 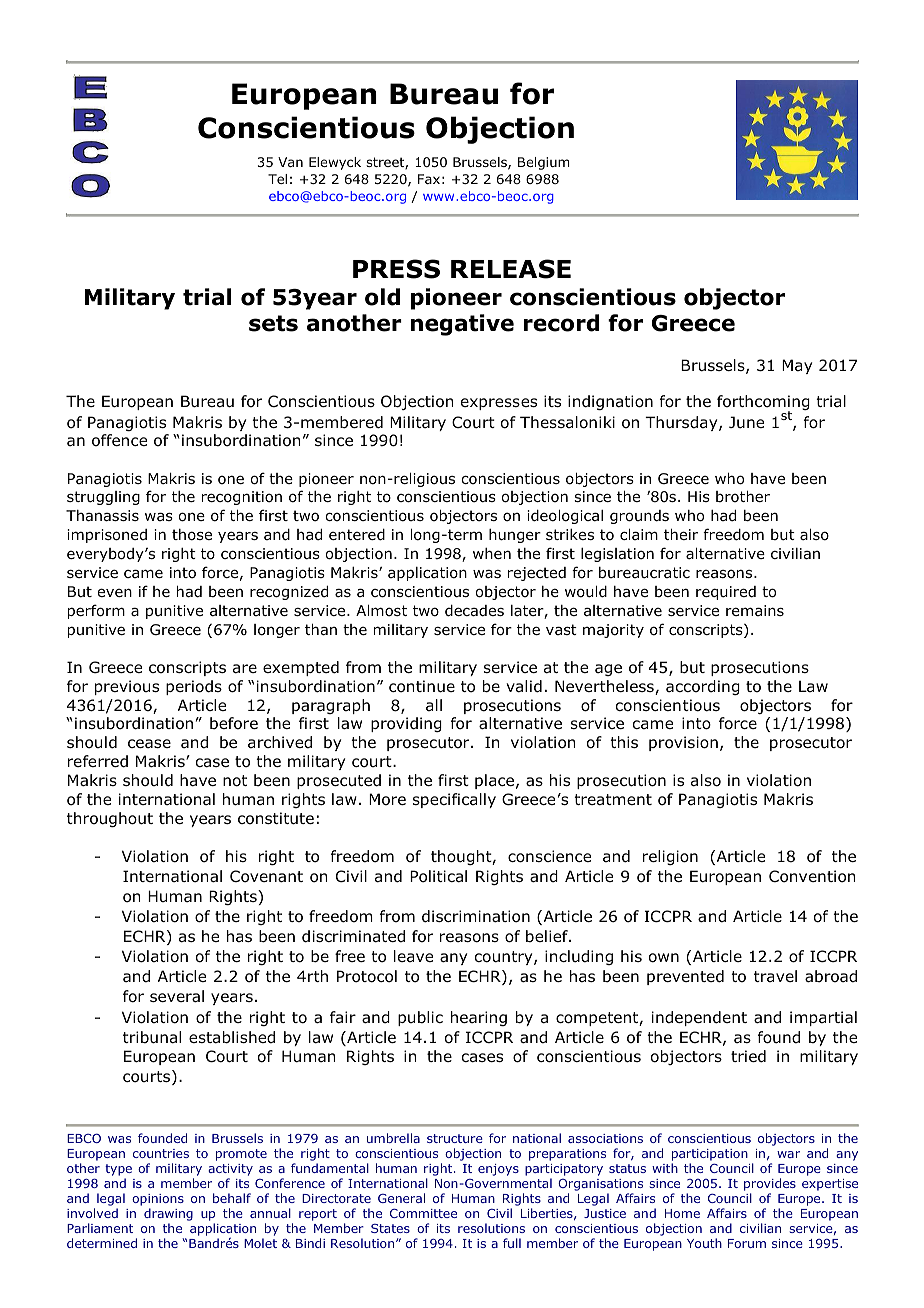 What do you see at coordinates (703, 687) in the screenshot?
I see `according` at bounding box center [703, 687].
